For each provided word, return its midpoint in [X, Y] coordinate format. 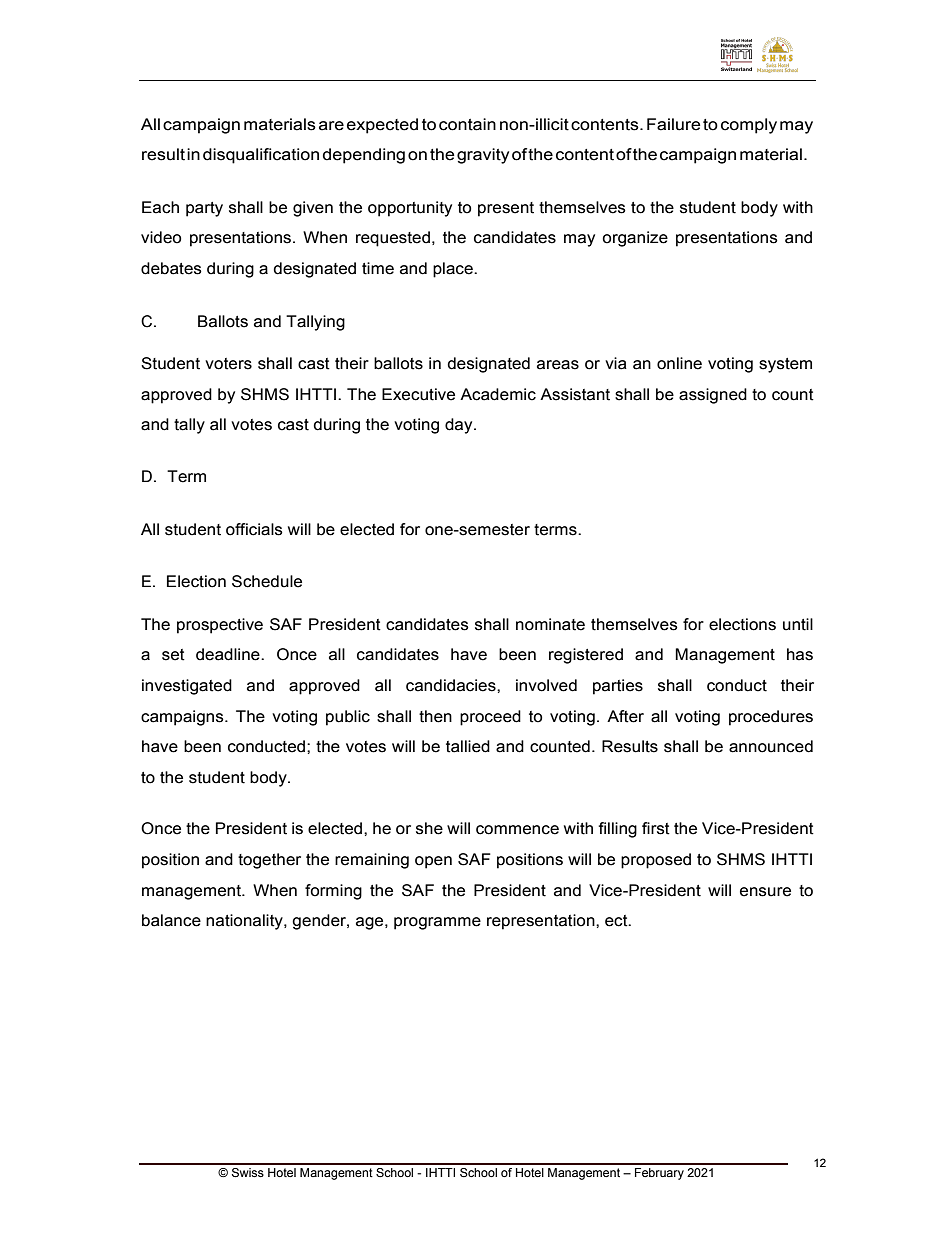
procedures [771, 718]
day [460, 426]
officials [254, 529]
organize [635, 239]
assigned [713, 396]
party [204, 209]
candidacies [452, 685]
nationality [245, 922]
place [454, 270]
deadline [229, 654]
